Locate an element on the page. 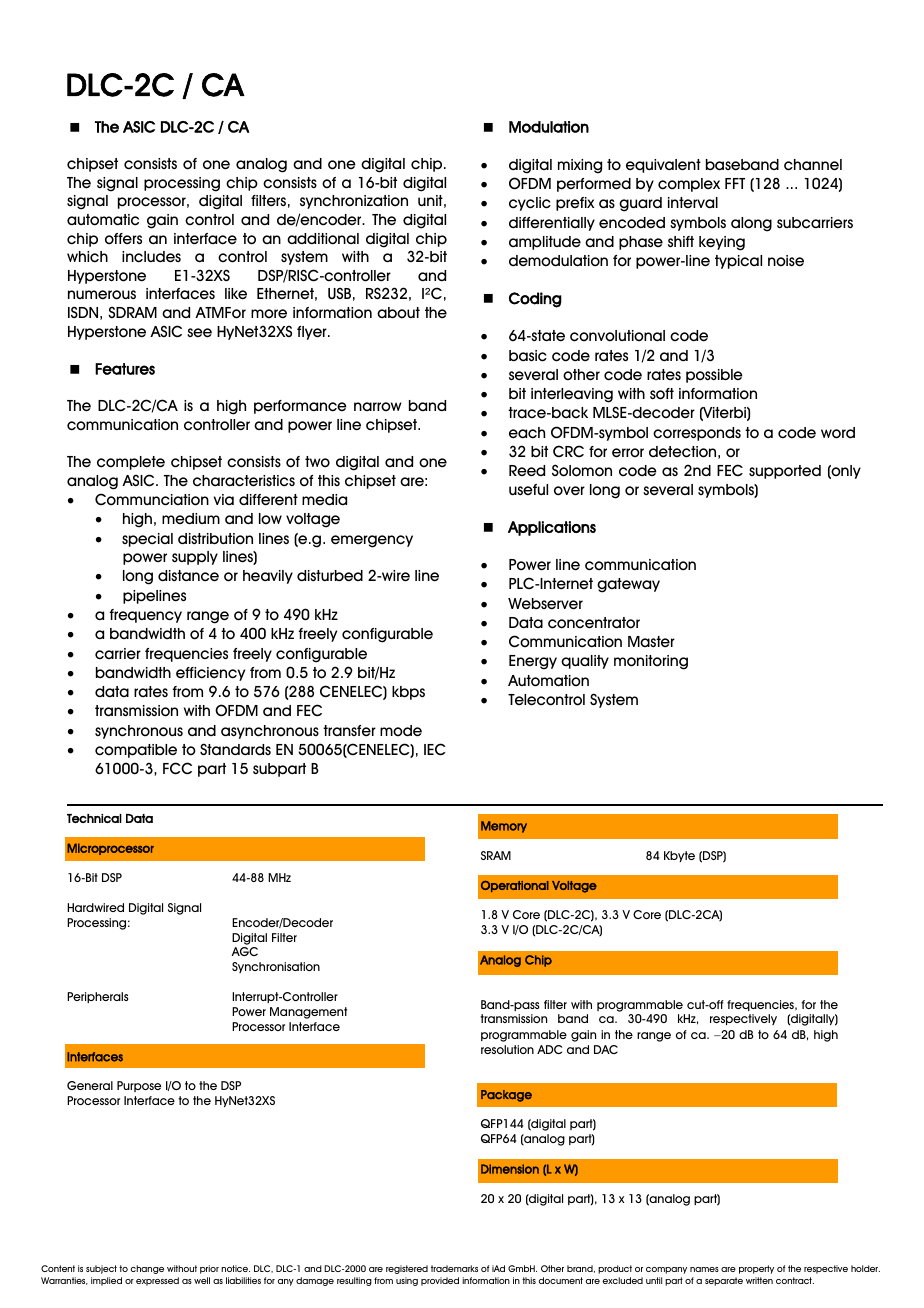  FFT is located at coordinates (735, 183).
